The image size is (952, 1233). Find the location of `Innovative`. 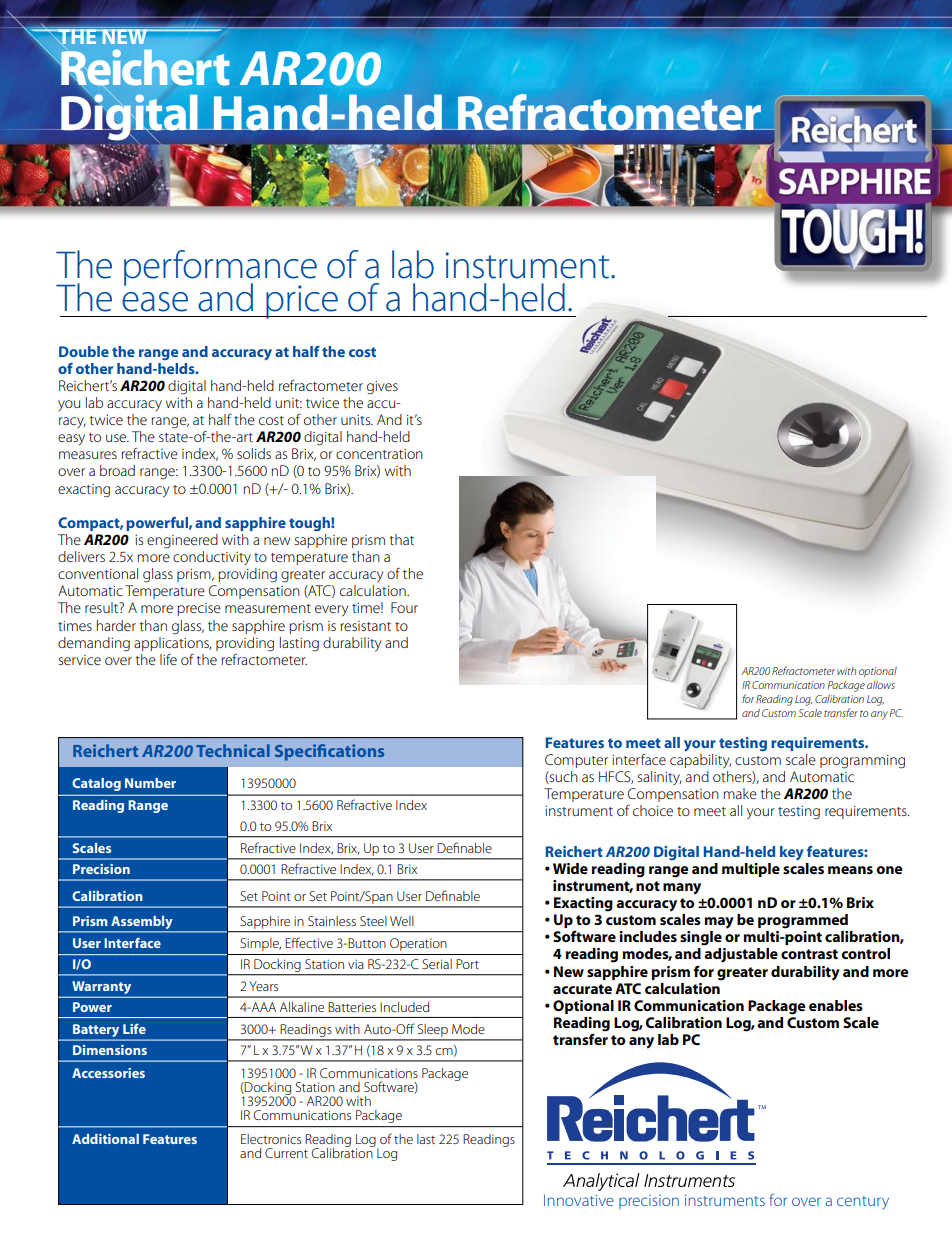

Innovative is located at coordinates (579, 1200).
